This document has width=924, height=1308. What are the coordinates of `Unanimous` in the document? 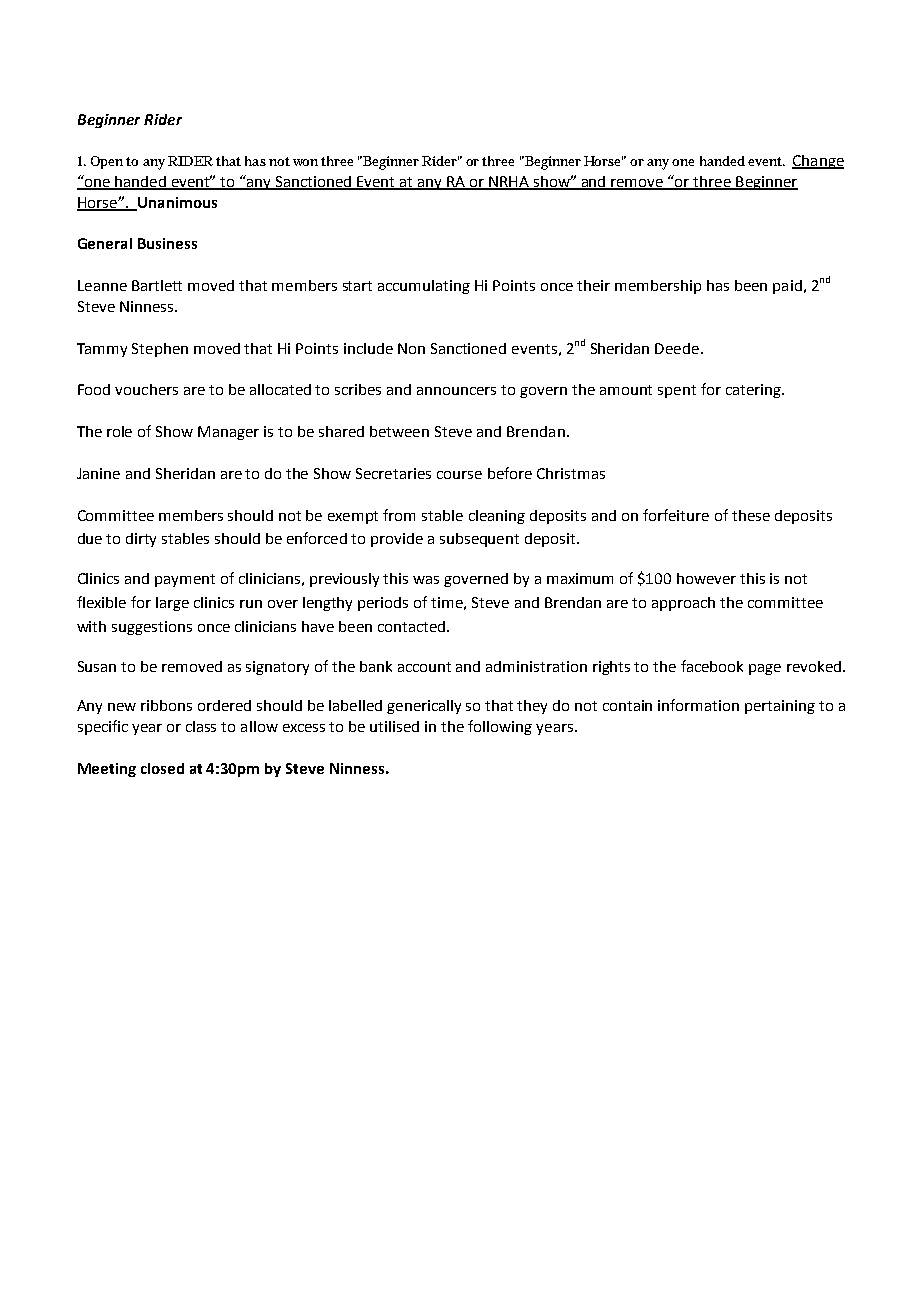 It's located at (176, 203).
